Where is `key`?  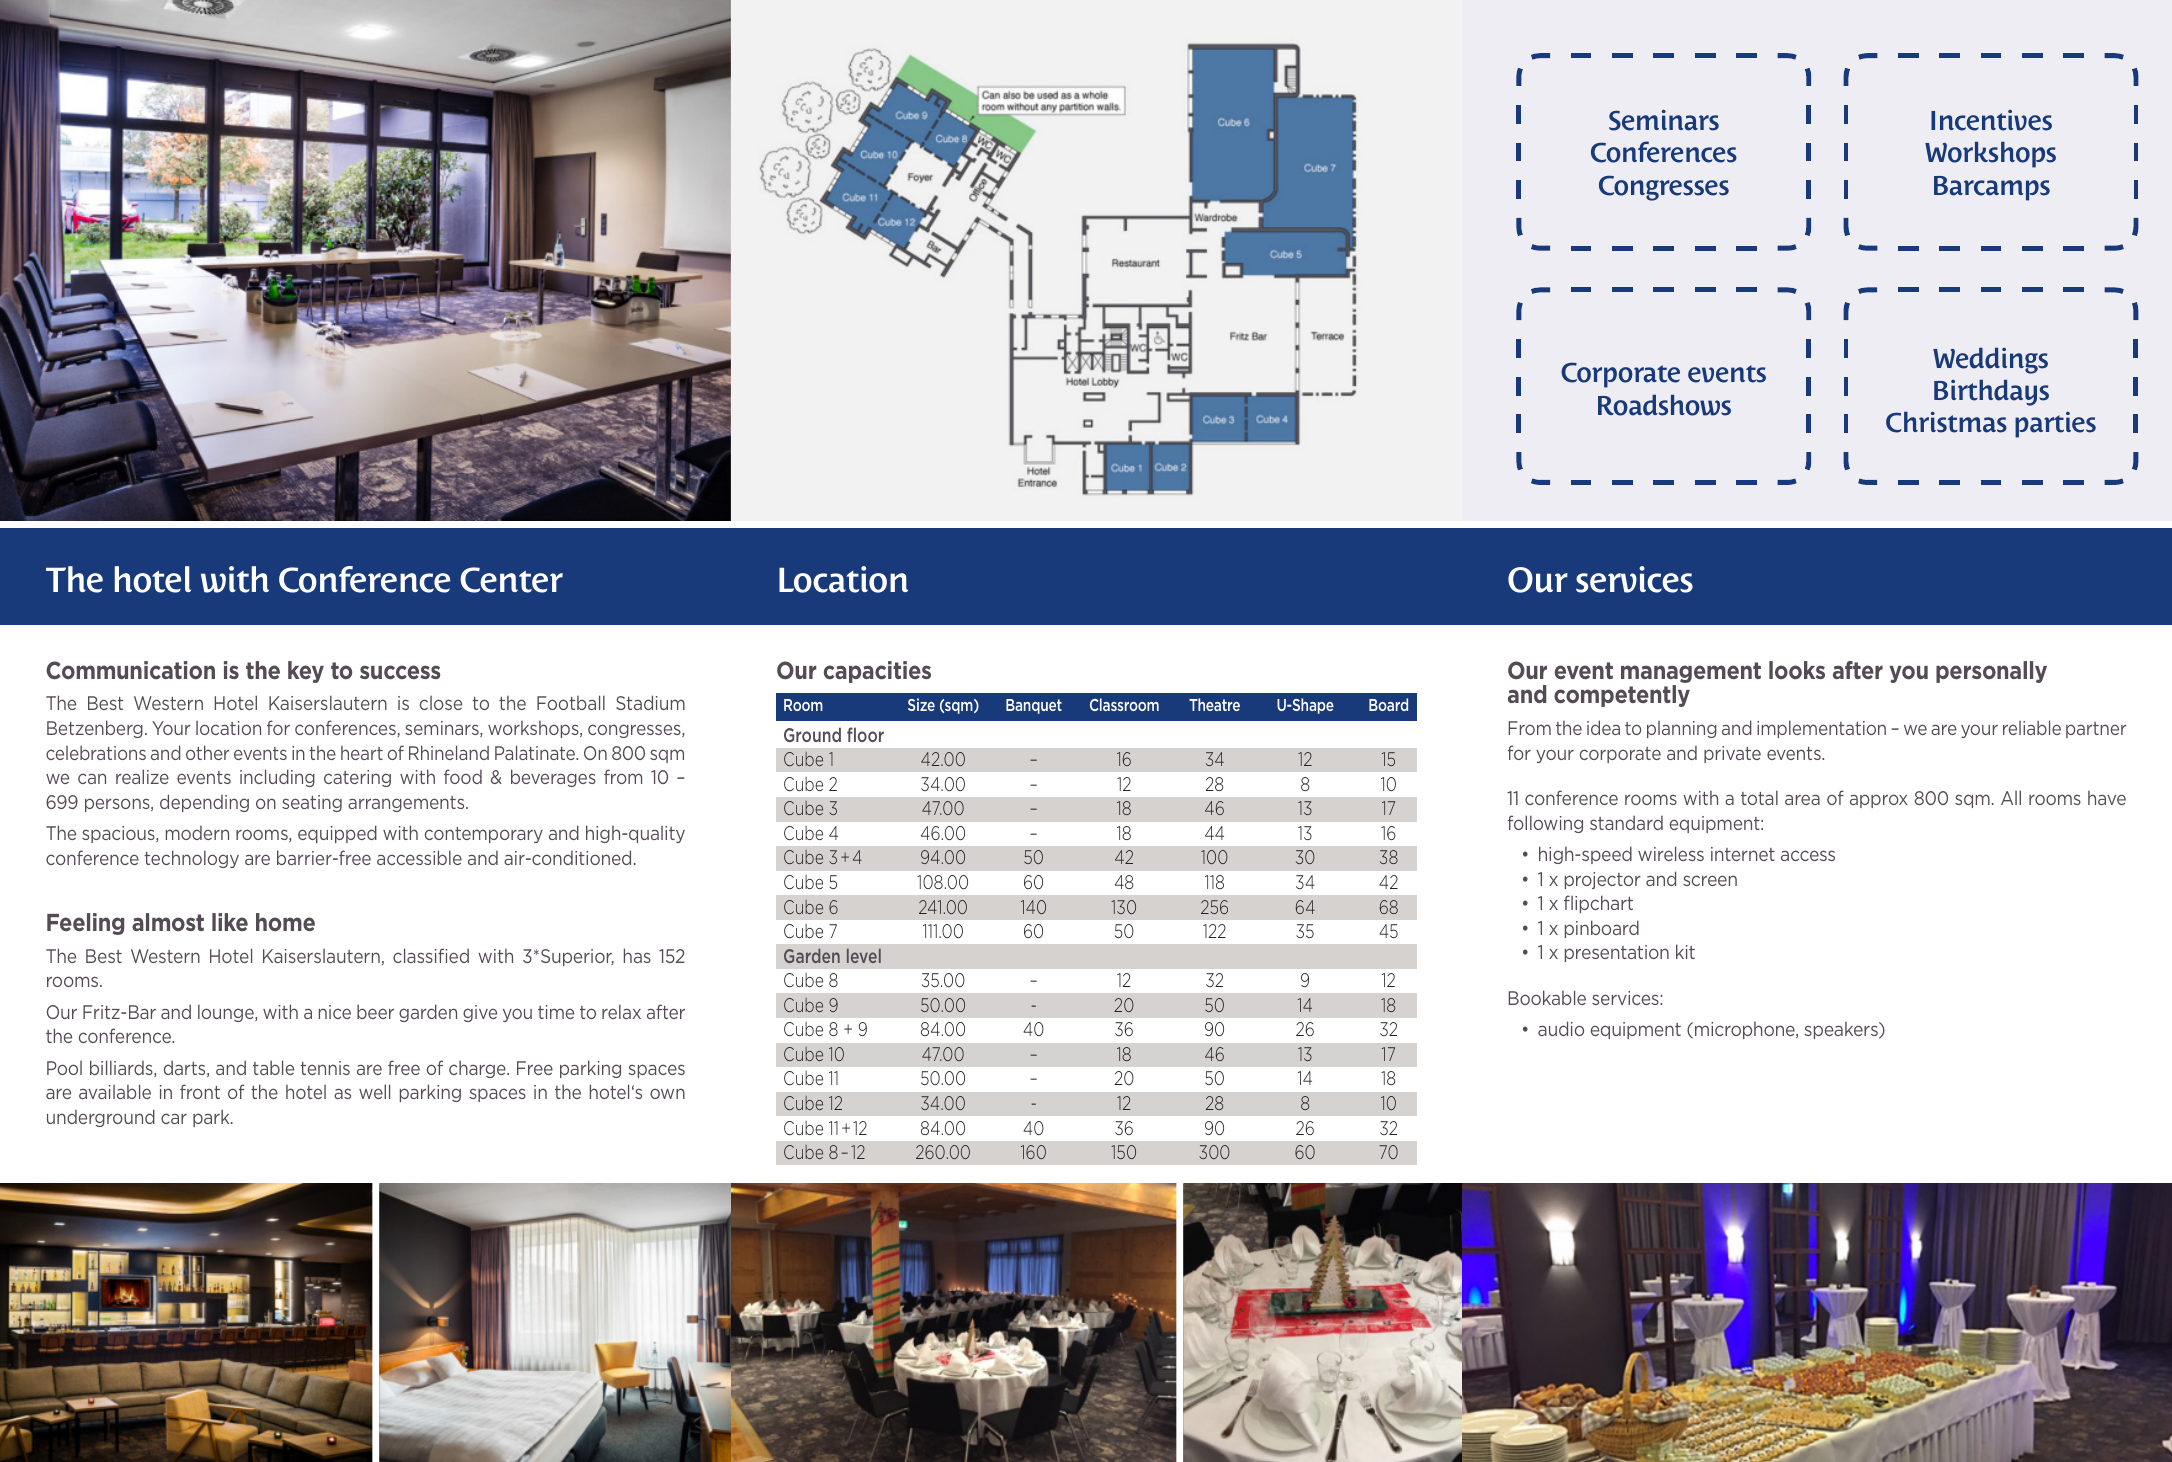 key is located at coordinates (306, 672).
